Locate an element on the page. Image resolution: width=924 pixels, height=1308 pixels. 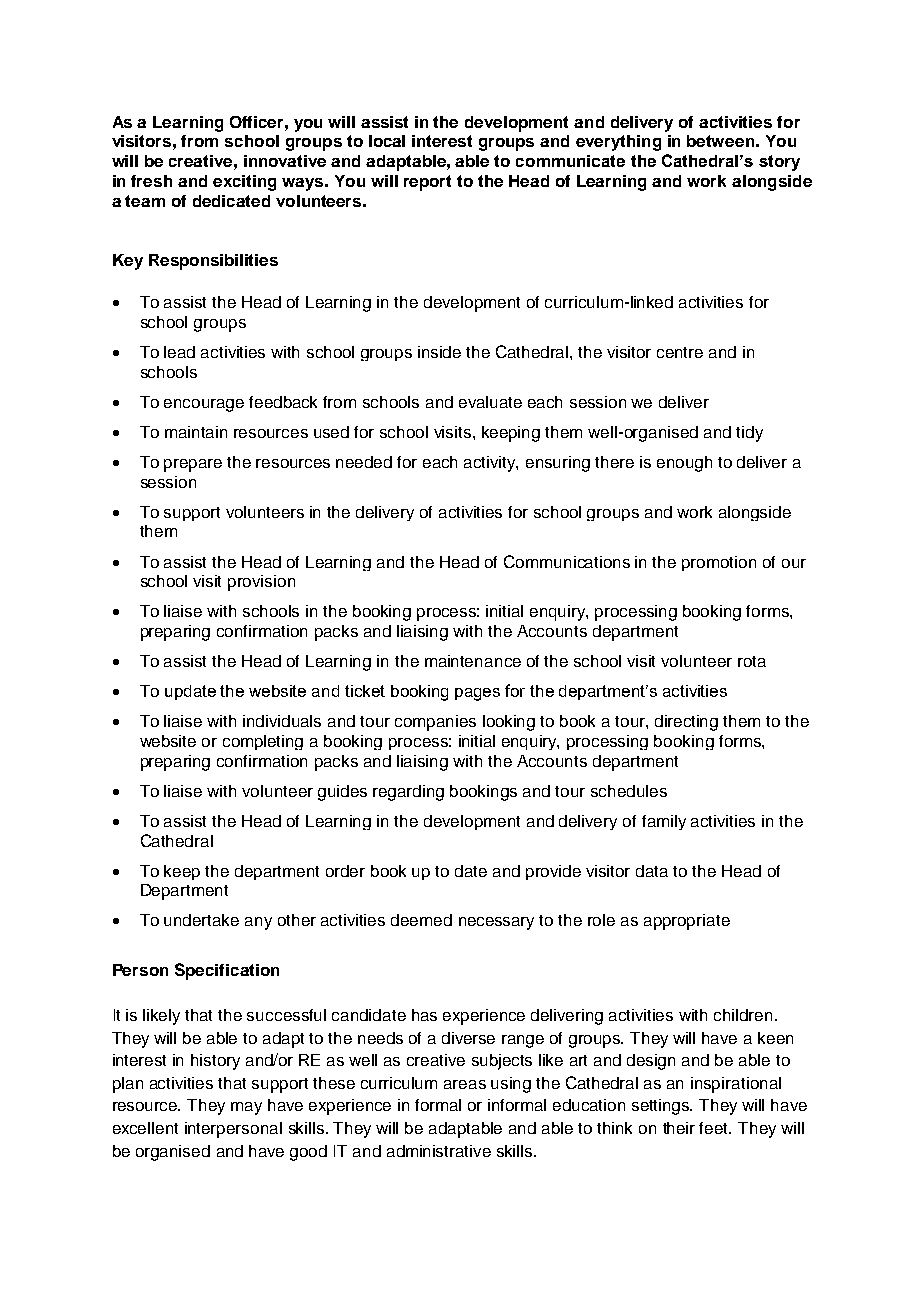
family is located at coordinates (664, 822).
